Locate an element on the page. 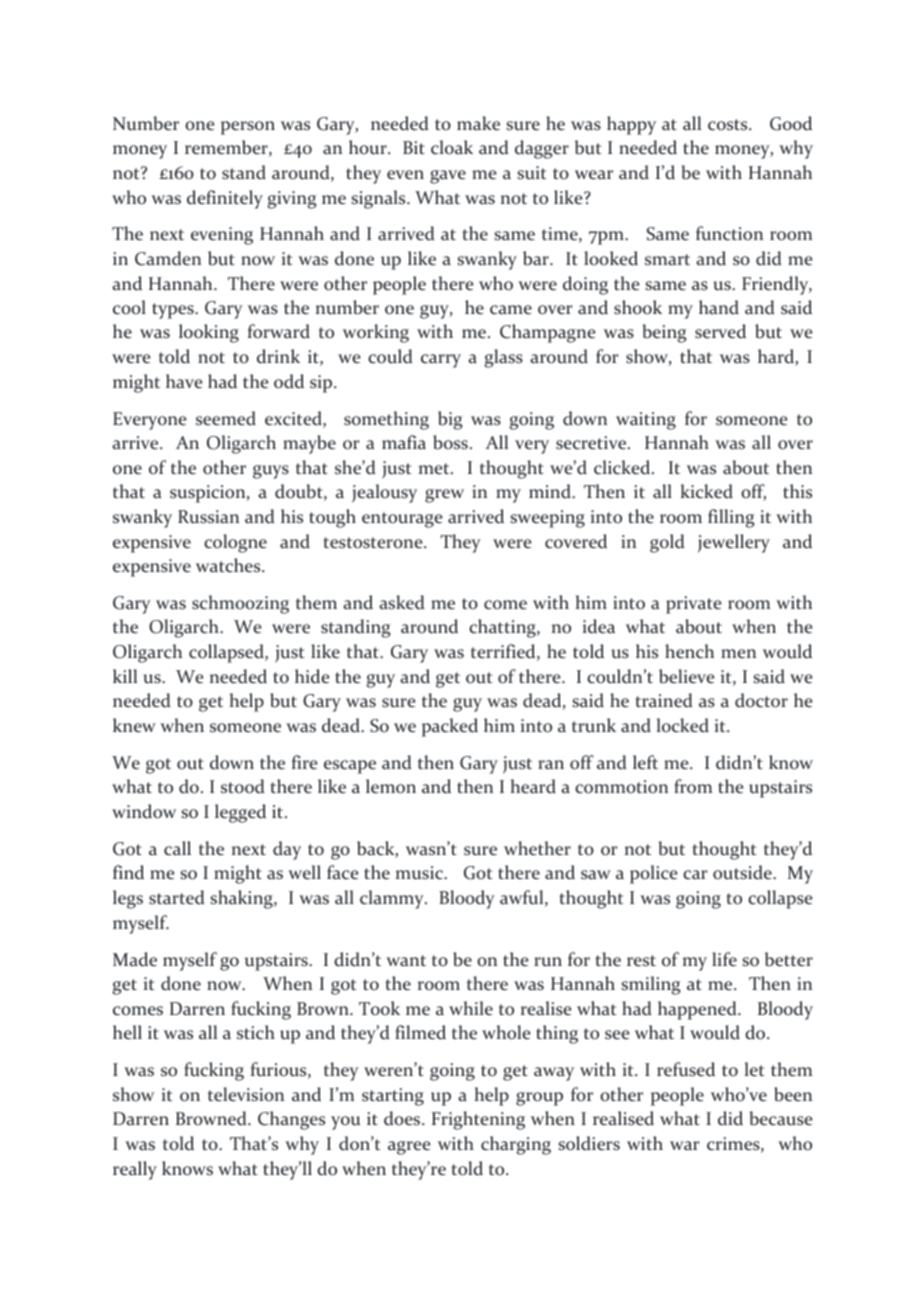 The width and height of the page is (924, 1308). grew is located at coordinates (444, 496).
